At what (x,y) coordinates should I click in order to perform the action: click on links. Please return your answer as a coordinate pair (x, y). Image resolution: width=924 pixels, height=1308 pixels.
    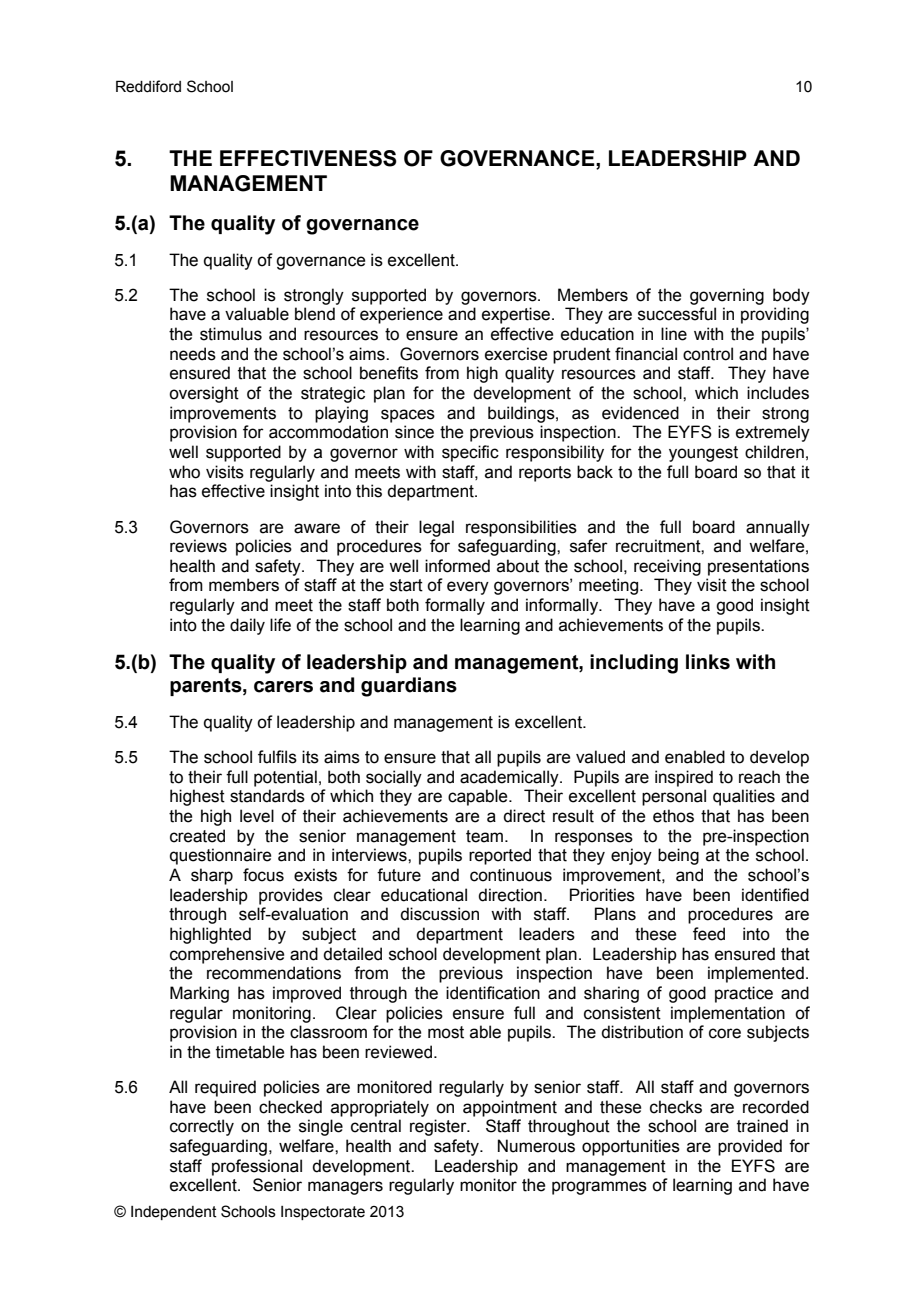
    Looking at the image, I should click on (708, 662).
